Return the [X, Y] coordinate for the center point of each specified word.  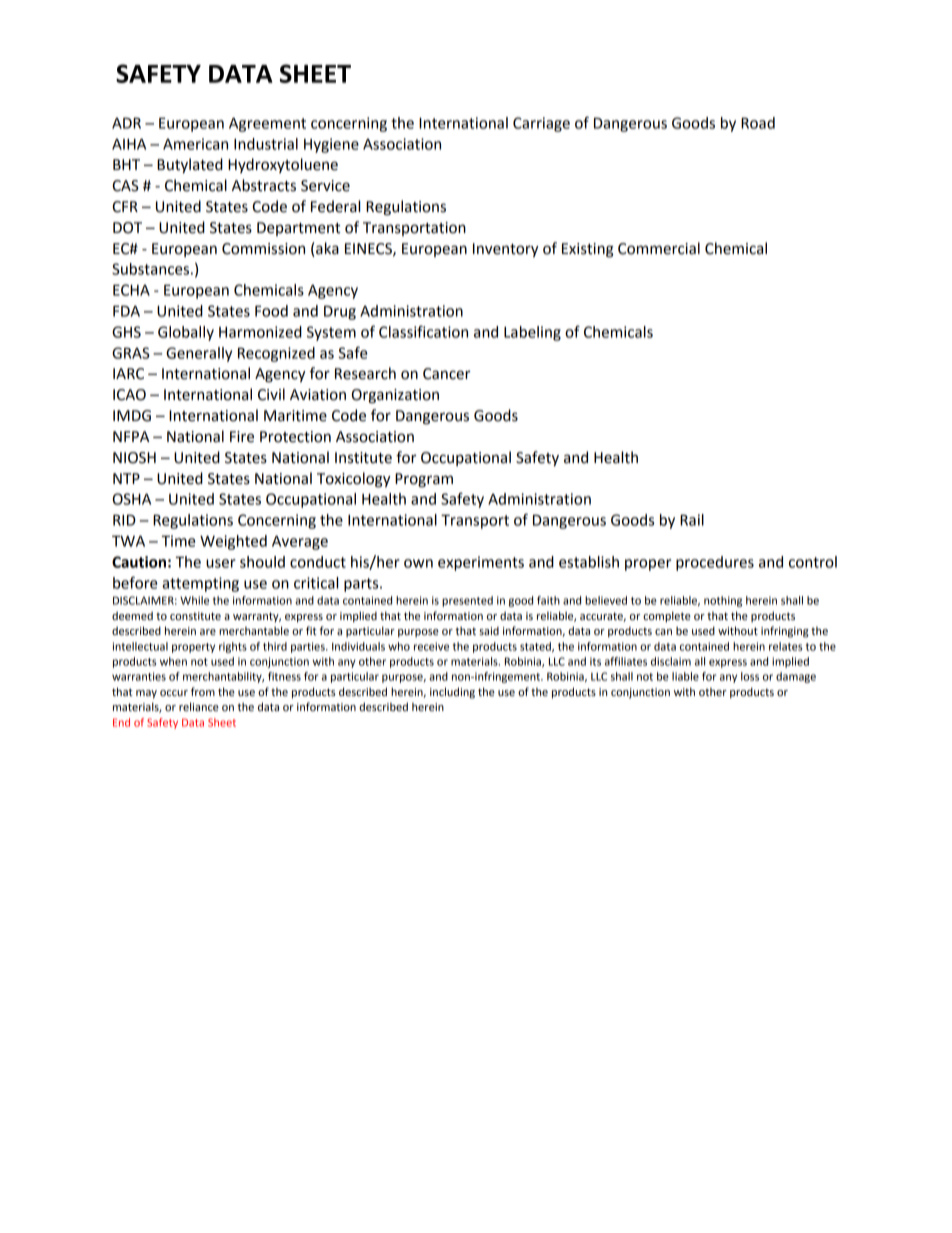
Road [758, 123]
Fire [242, 437]
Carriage [541, 124]
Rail [692, 520]
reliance [199, 707]
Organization [395, 396]
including [452, 693]
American [195, 144]
